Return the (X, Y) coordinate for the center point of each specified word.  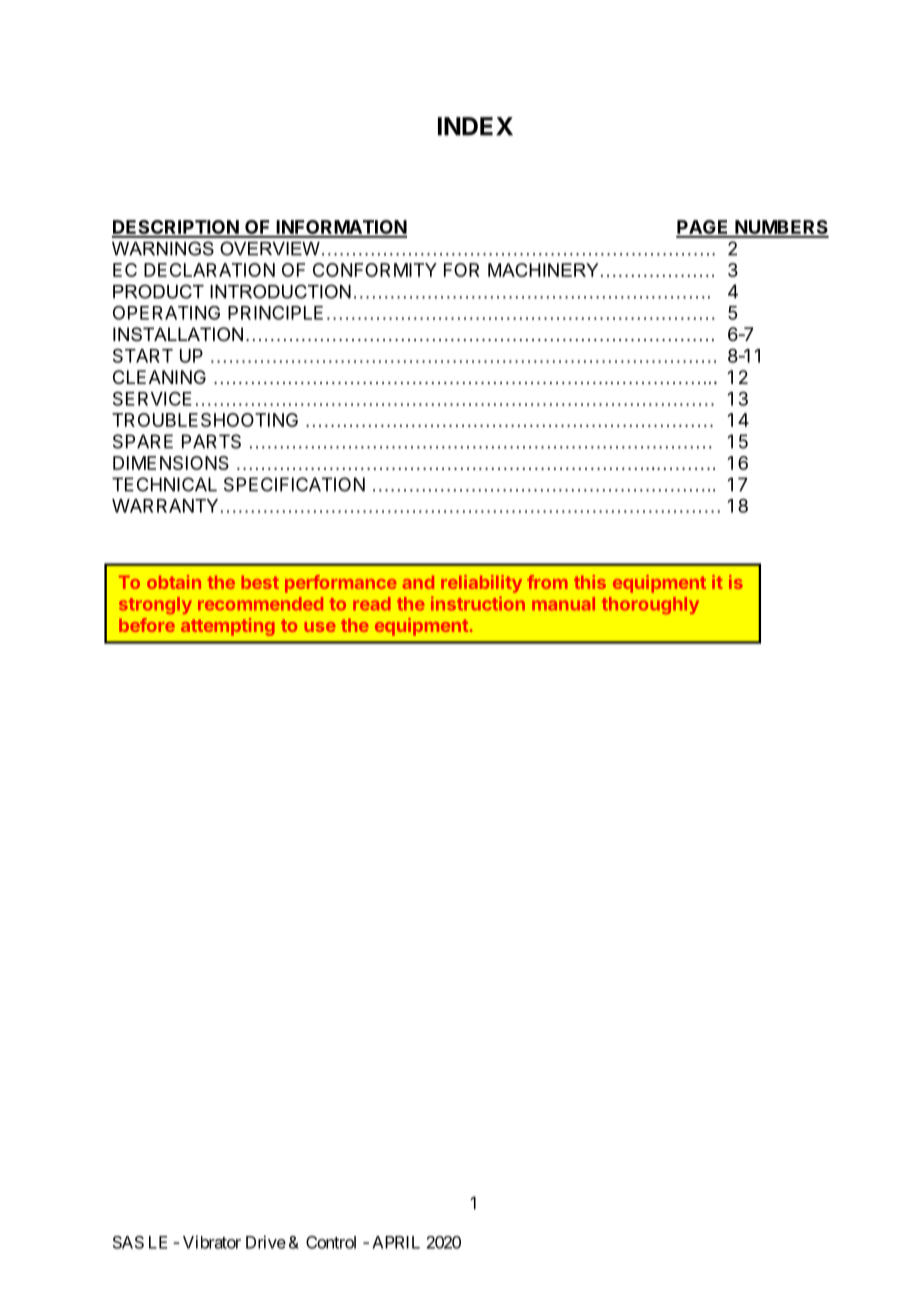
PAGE (703, 228)
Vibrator (212, 1242)
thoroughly (650, 605)
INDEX (475, 126)
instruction (478, 603)
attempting (228, 627)
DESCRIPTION (176, 228)
